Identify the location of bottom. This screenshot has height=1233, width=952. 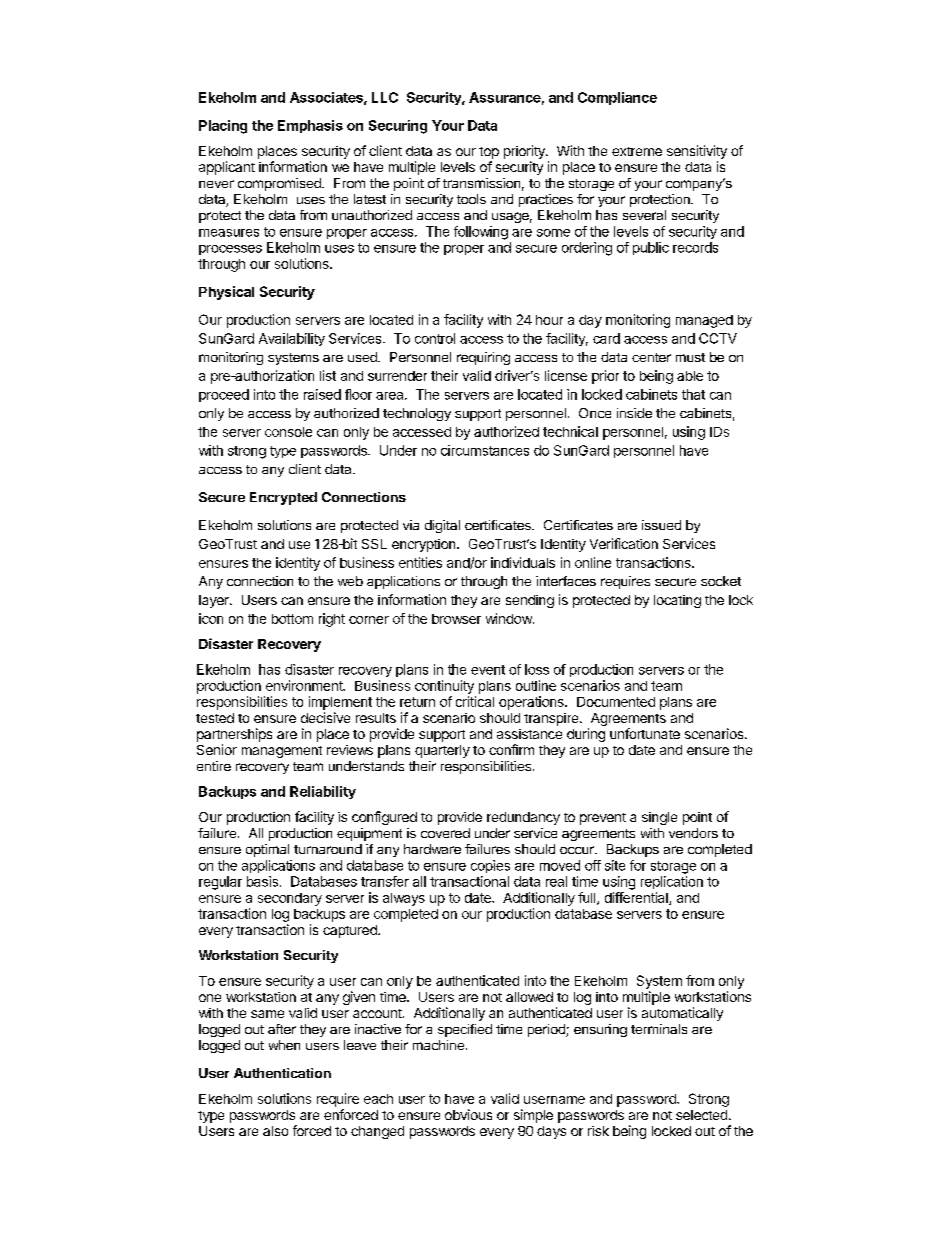
(292, 619).
